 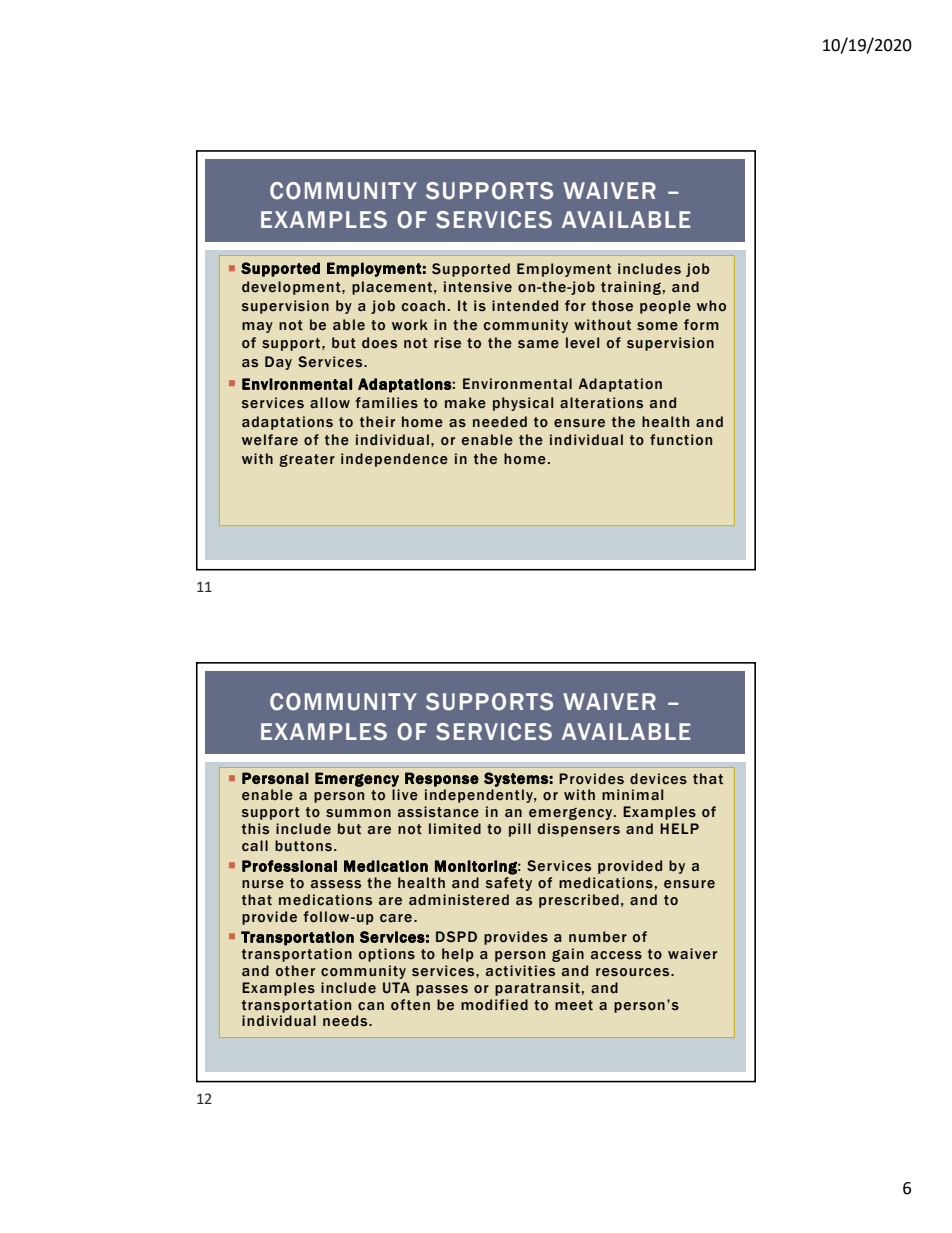 What do you see at coordinates (478, 287) in the page?
I see `intensive` at bounding box center [478, 287].
